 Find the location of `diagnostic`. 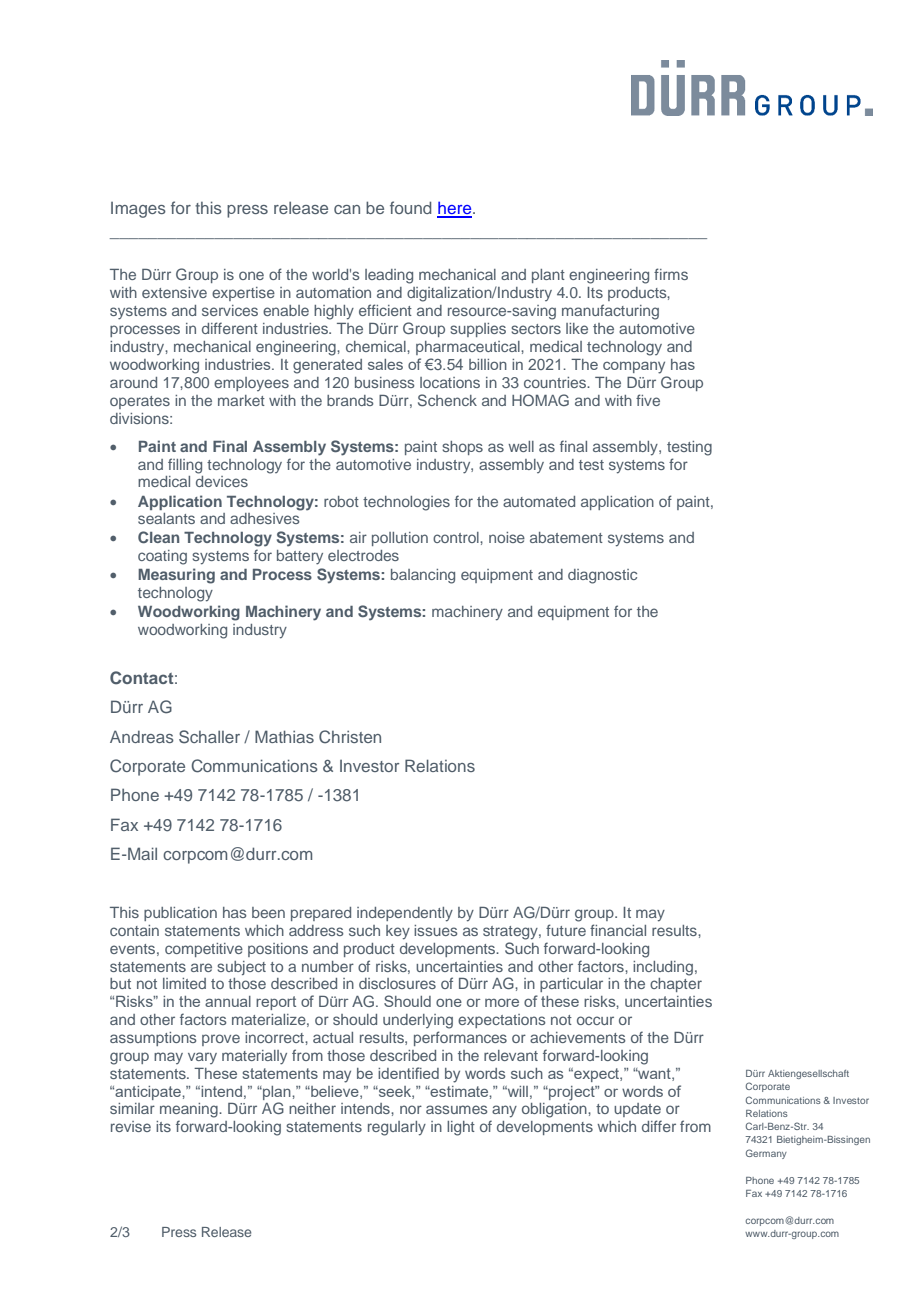

diagnostic is located at coordinates (602, 576).
